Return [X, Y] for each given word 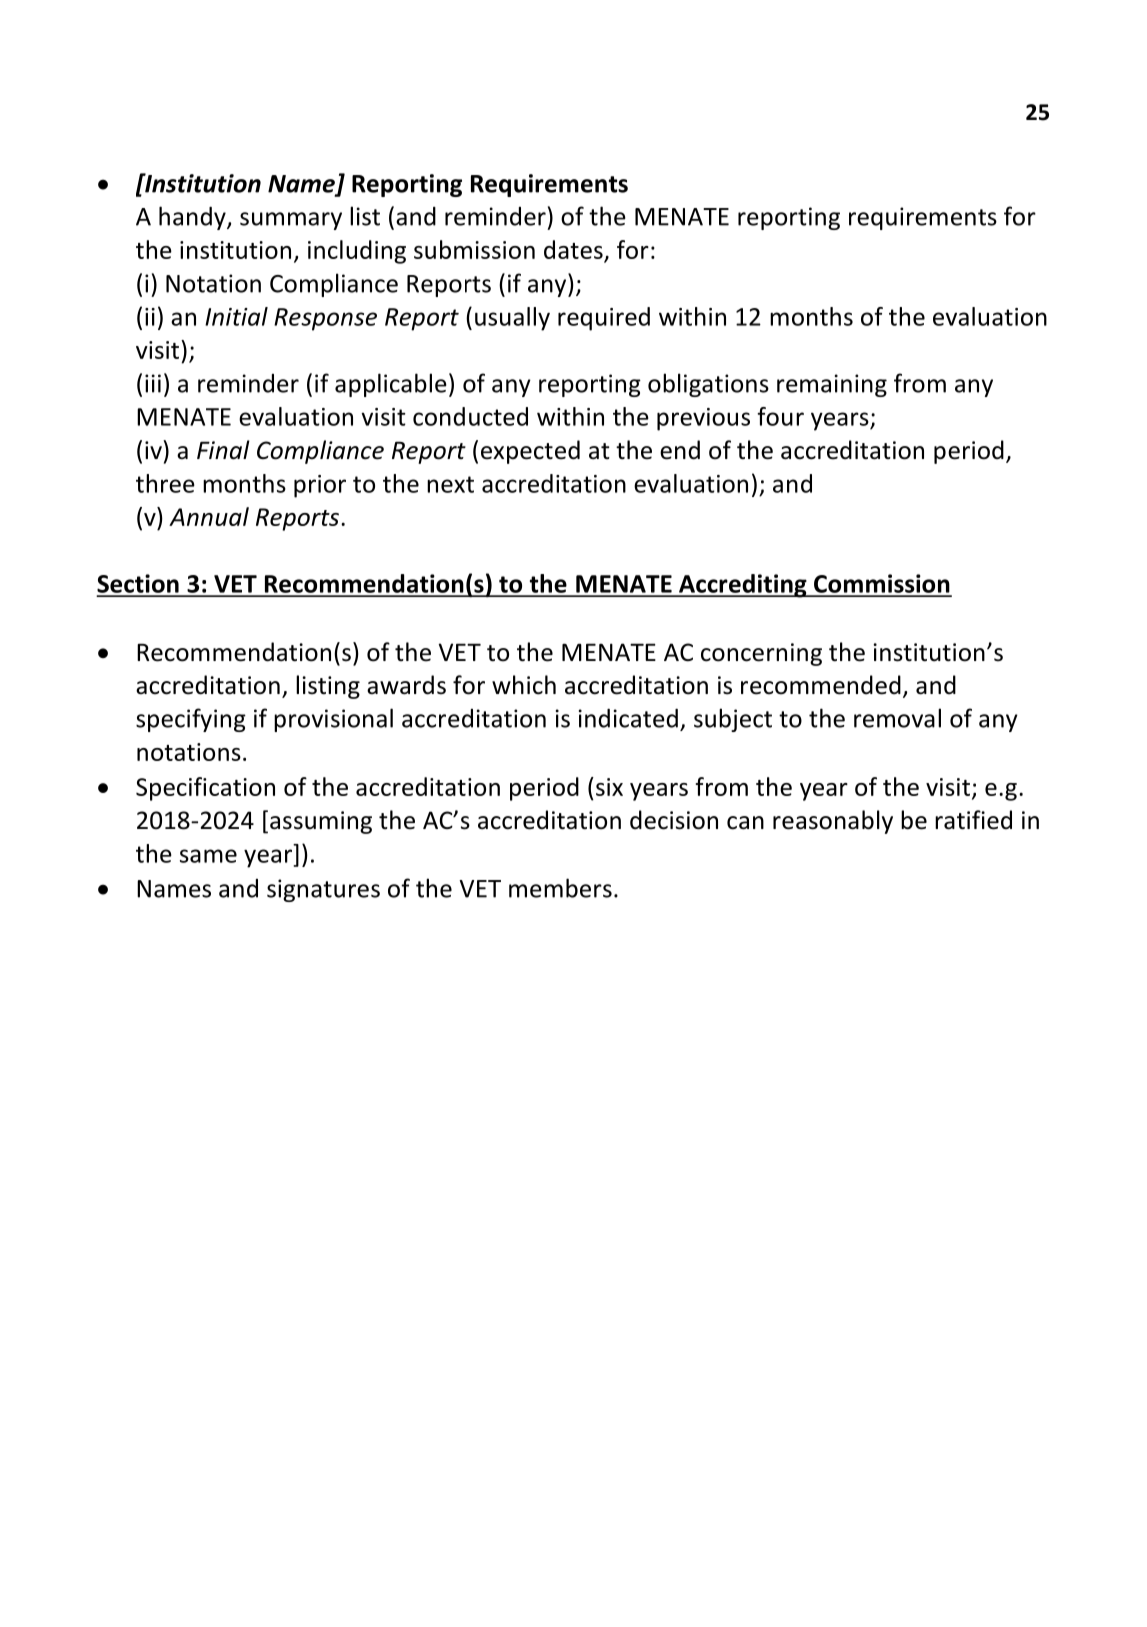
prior [320, 486]
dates [574, 251]
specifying [191, 720]
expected [530, 452]
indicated [628, 718]
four [780, 416]
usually [512, 319]
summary [291, 221]
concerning [761, 654]
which [524, 685]
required [604, 319]
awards [406, 685]
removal [897, 718]
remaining [832, 385]
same [208, 856]
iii [153, 383]
